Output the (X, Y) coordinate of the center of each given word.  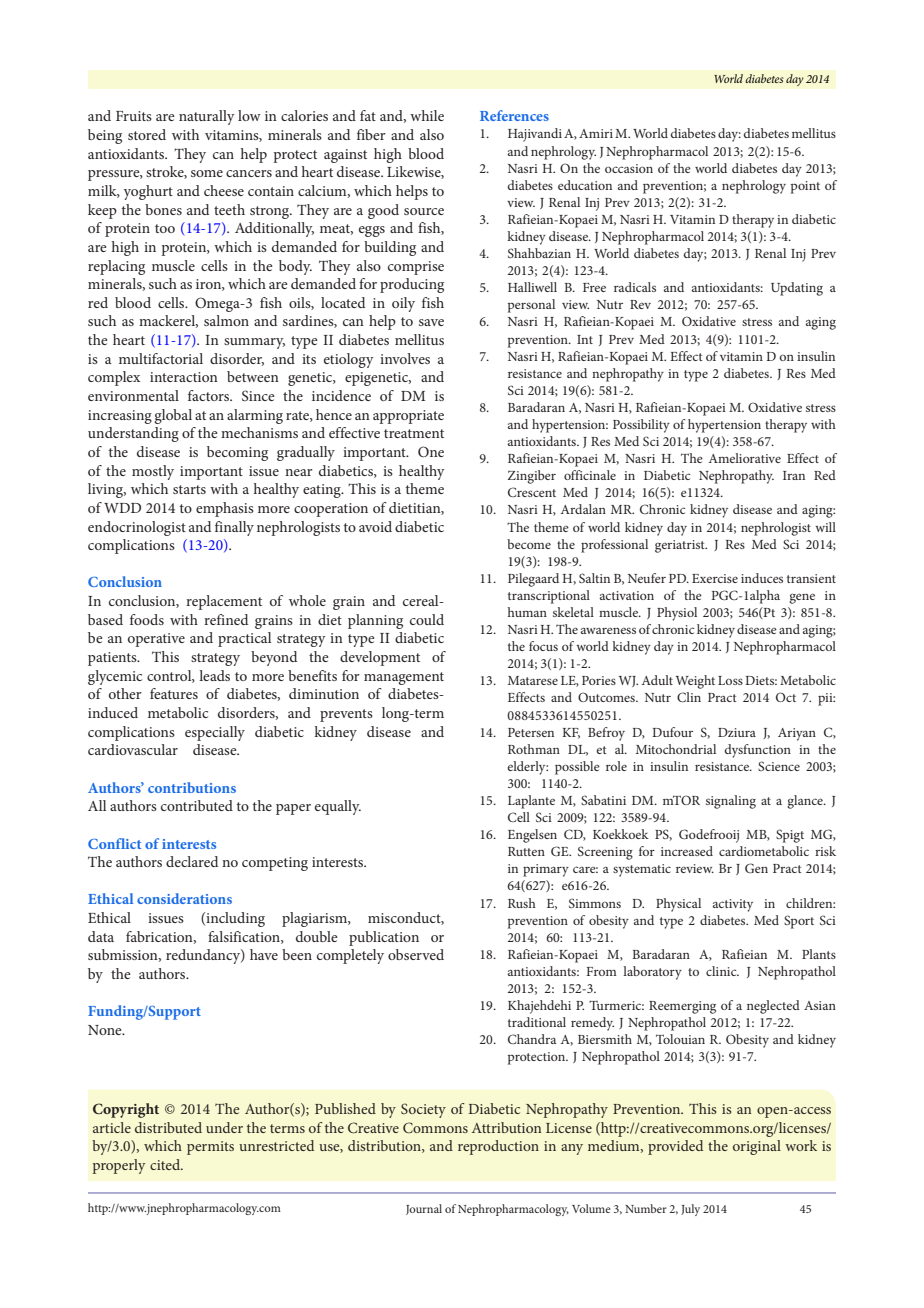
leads (214, 675)
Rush (522, 903)
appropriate (408, 417)
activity (733, 905)
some (207, 173)
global (173, 416)
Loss (730, 680)
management (404, 678)
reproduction (498, 1147)
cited (166, 1164)
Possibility (641, 426)
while (427, 115)
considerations (184, 898)
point (805, 187)
